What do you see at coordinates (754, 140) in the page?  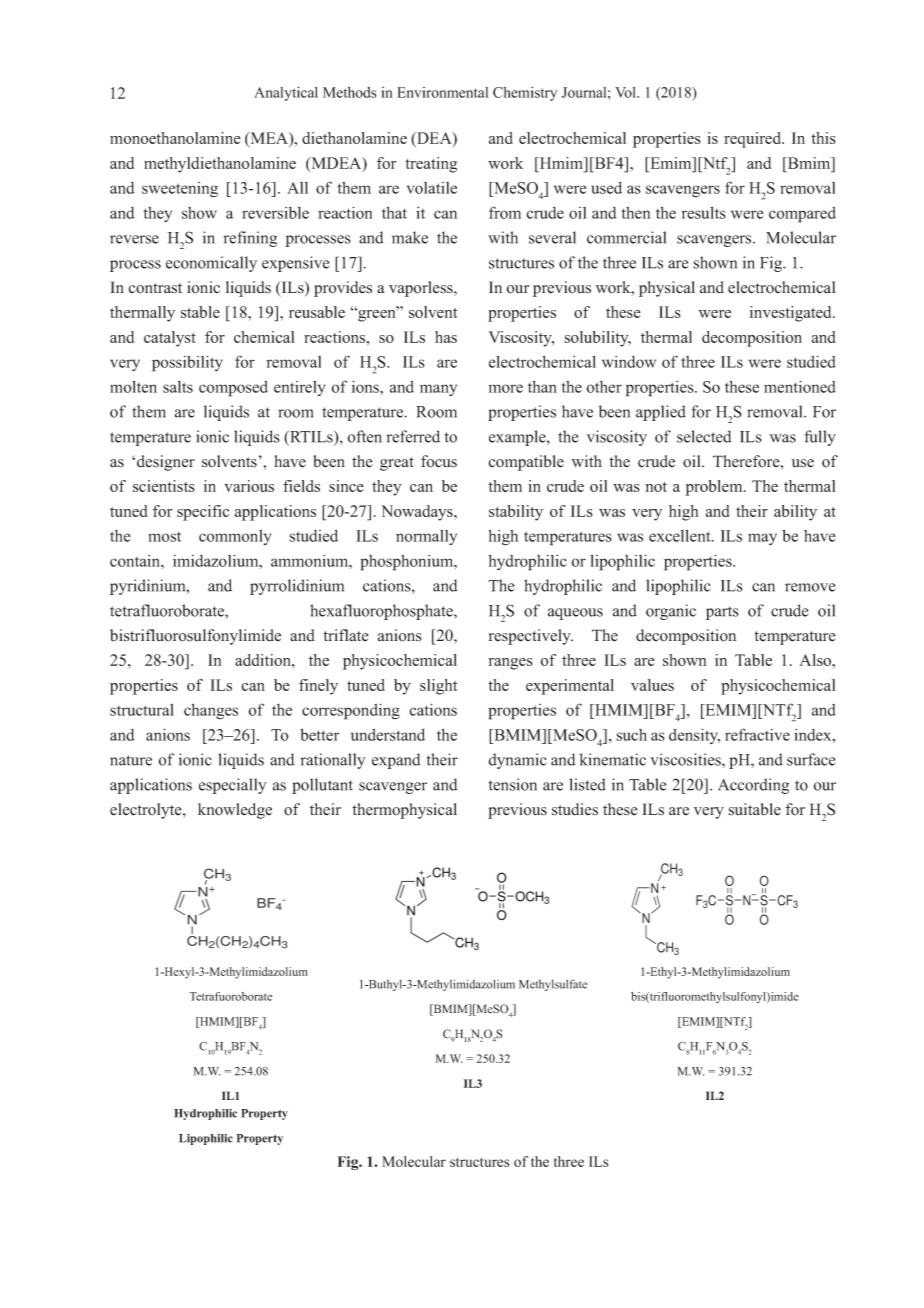 I see `required` at bounding box center [754, 140].
